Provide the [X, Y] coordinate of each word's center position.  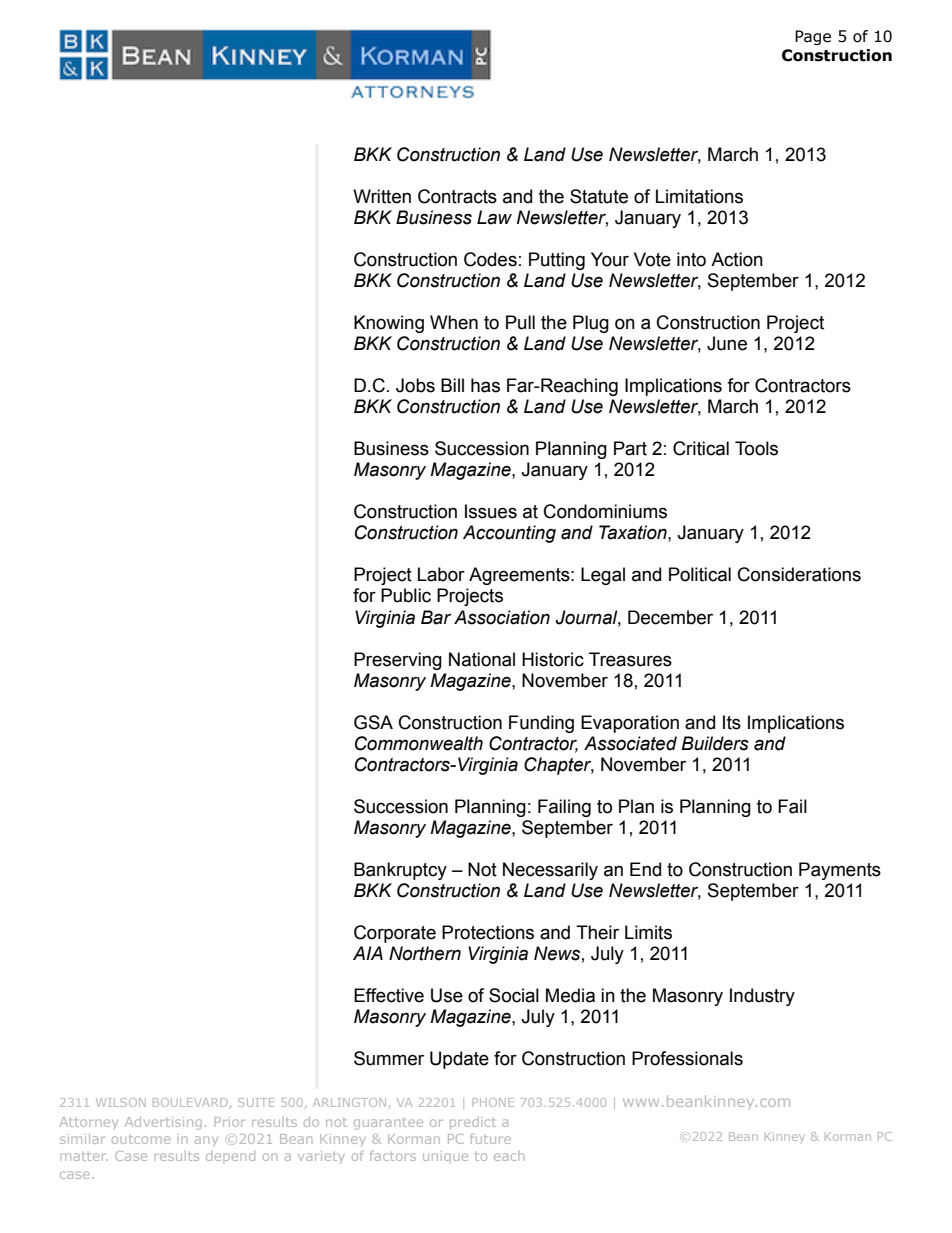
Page [813, 37]
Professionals [687, 1058]
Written [382, 196]
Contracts [457, 196]
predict [473, 1123]
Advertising [163, 1123]
